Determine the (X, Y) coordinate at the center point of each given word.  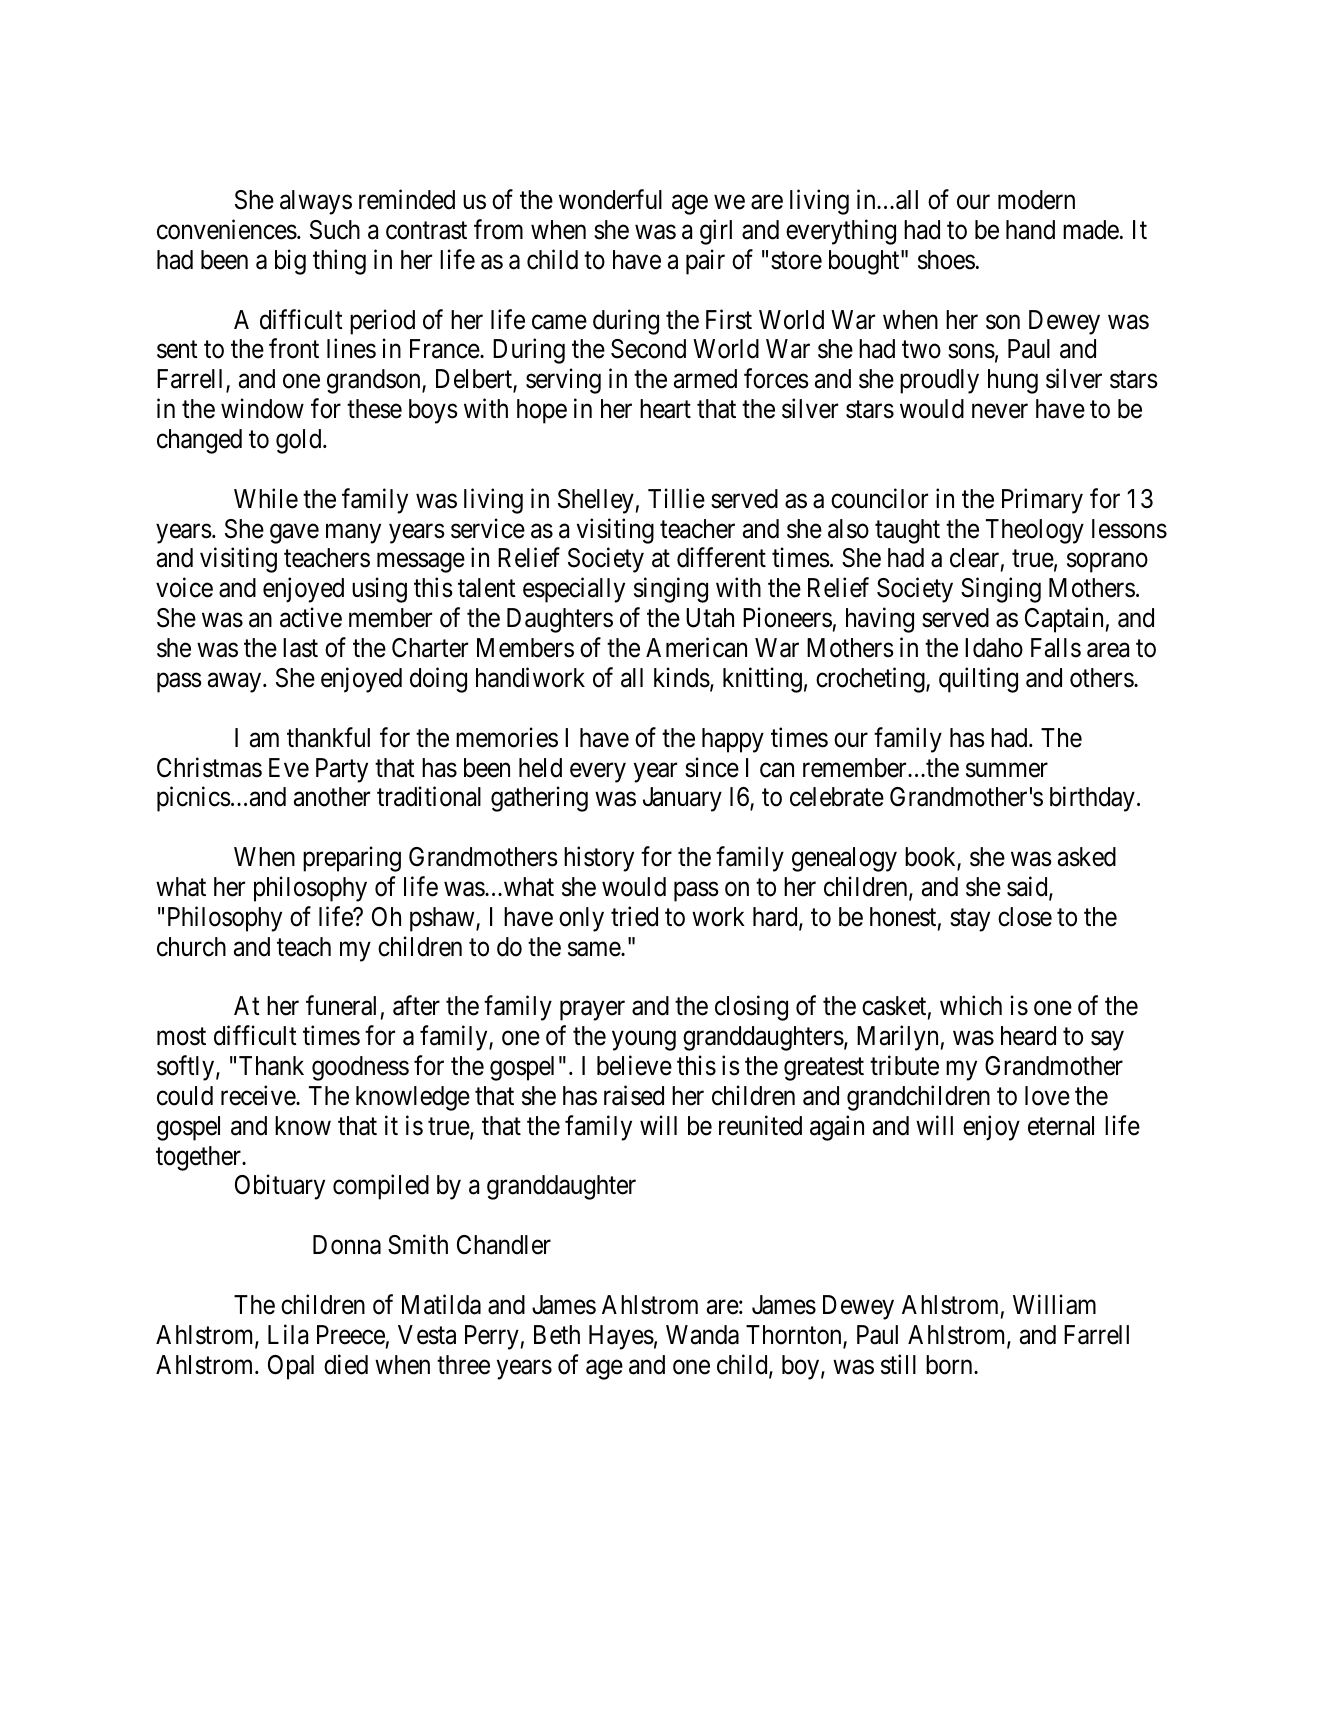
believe (634, 1065)
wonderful (610, 199)
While (266, 498)
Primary (1042, 501)
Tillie (676, 498)
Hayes (621, 1337)
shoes (946, 260)
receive (259, 1095)
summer (1007, 770)
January (682, 799)
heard (1028, 1036)
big (290, 262)
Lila (288, 1334)
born (950, 1365)
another (332, 797)
